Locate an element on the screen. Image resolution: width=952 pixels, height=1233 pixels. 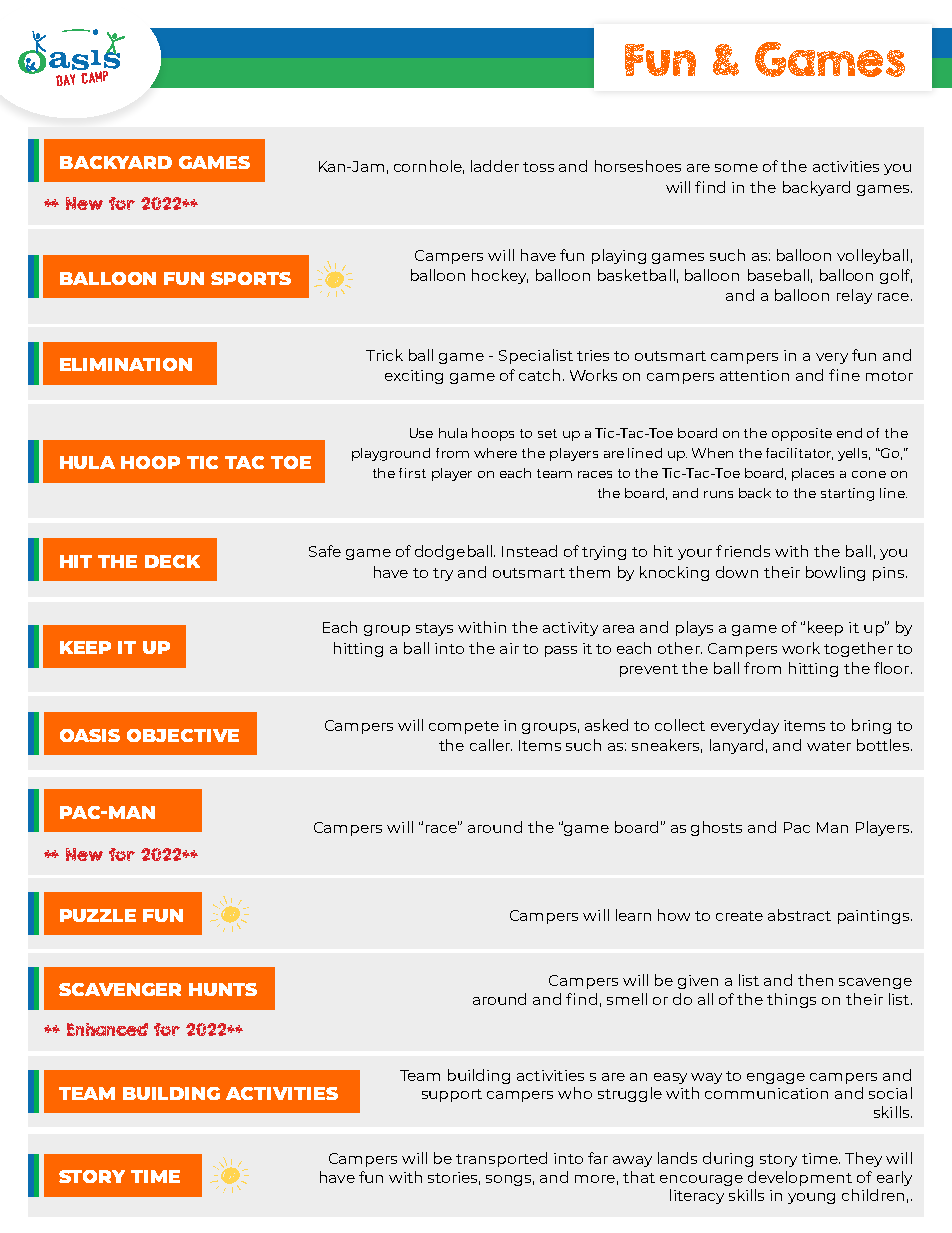
ladder is located at coordinates (495, 166).
